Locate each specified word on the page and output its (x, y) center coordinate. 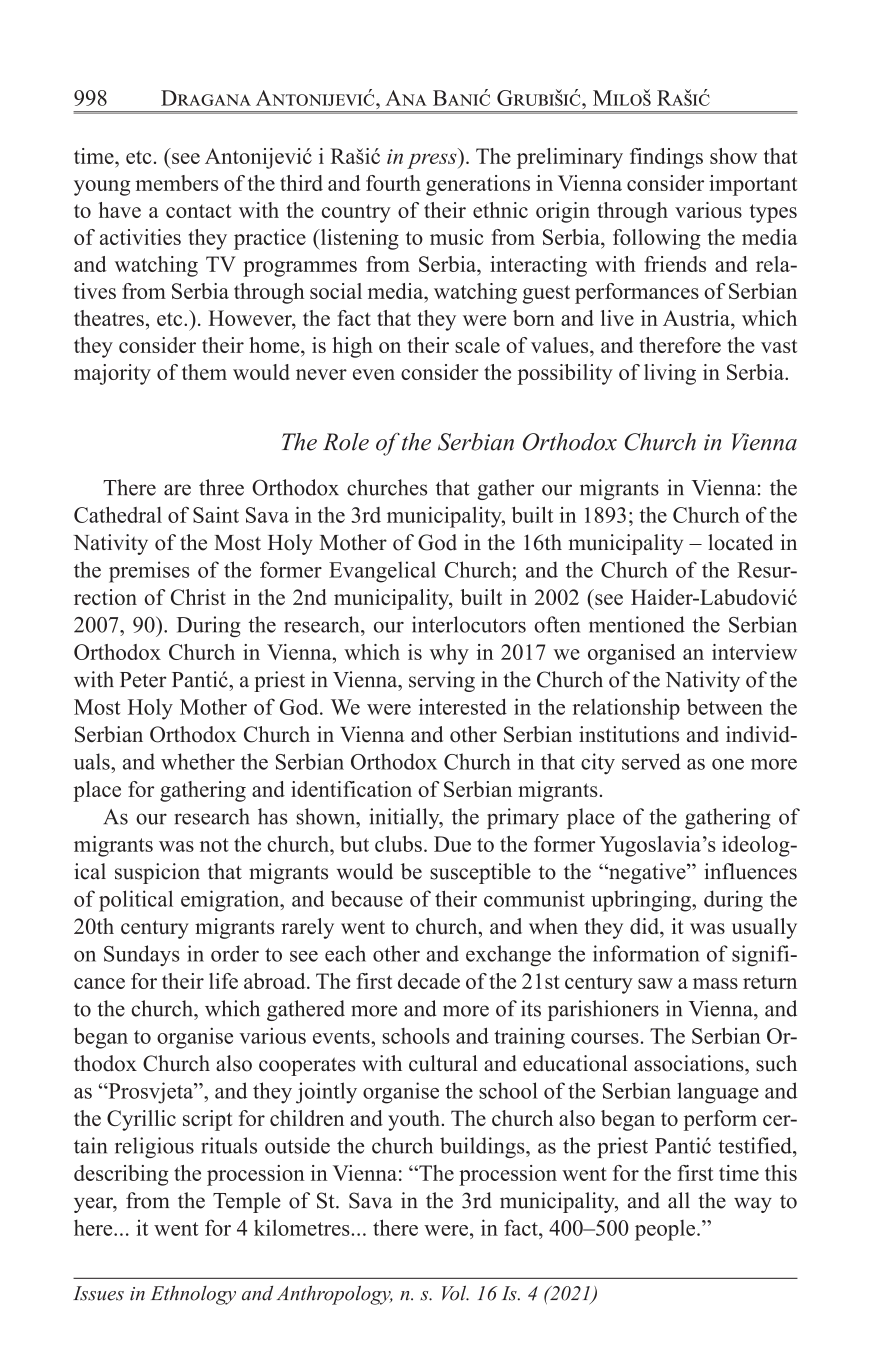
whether (198, 761)
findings (666, 158)
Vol (455, 1293)
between (725, 707)
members (177, 183)
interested (463, 706)
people (666, 1230)
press (433, 161)
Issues (98, 1293)
